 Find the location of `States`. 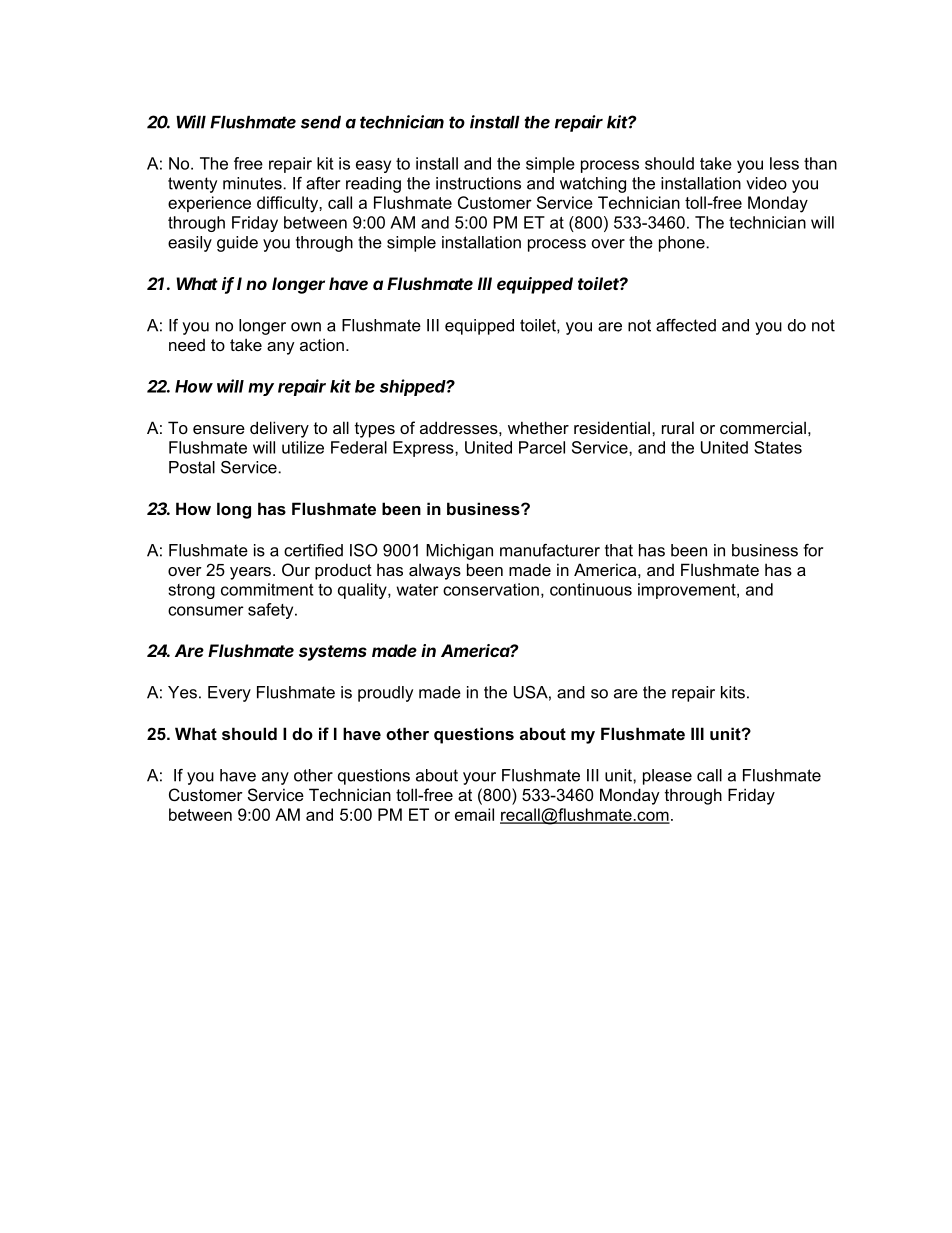

States is located at coordinates (778, 447).
